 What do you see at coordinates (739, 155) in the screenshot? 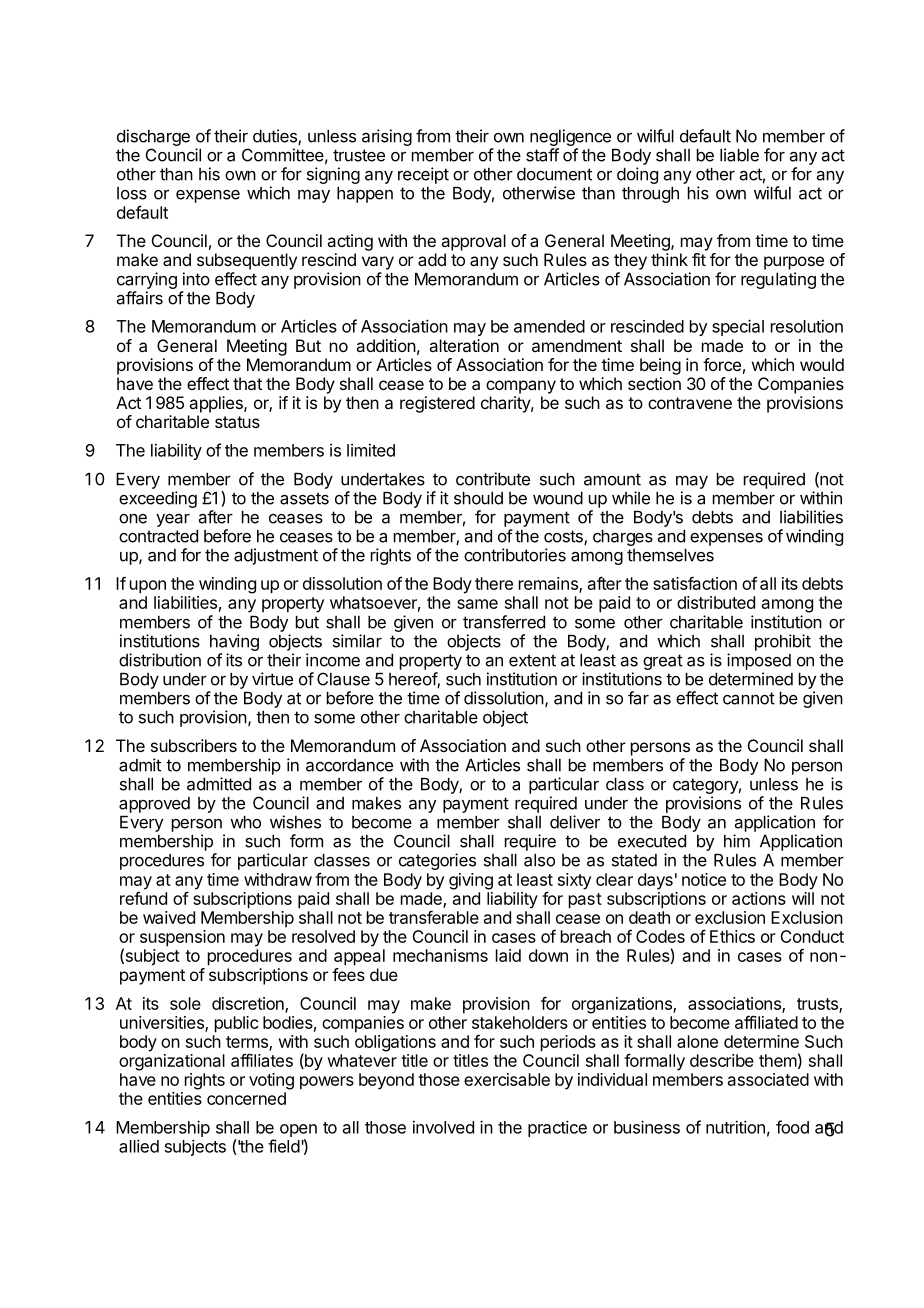
I see `liable` at bounding box center [739, 155].
